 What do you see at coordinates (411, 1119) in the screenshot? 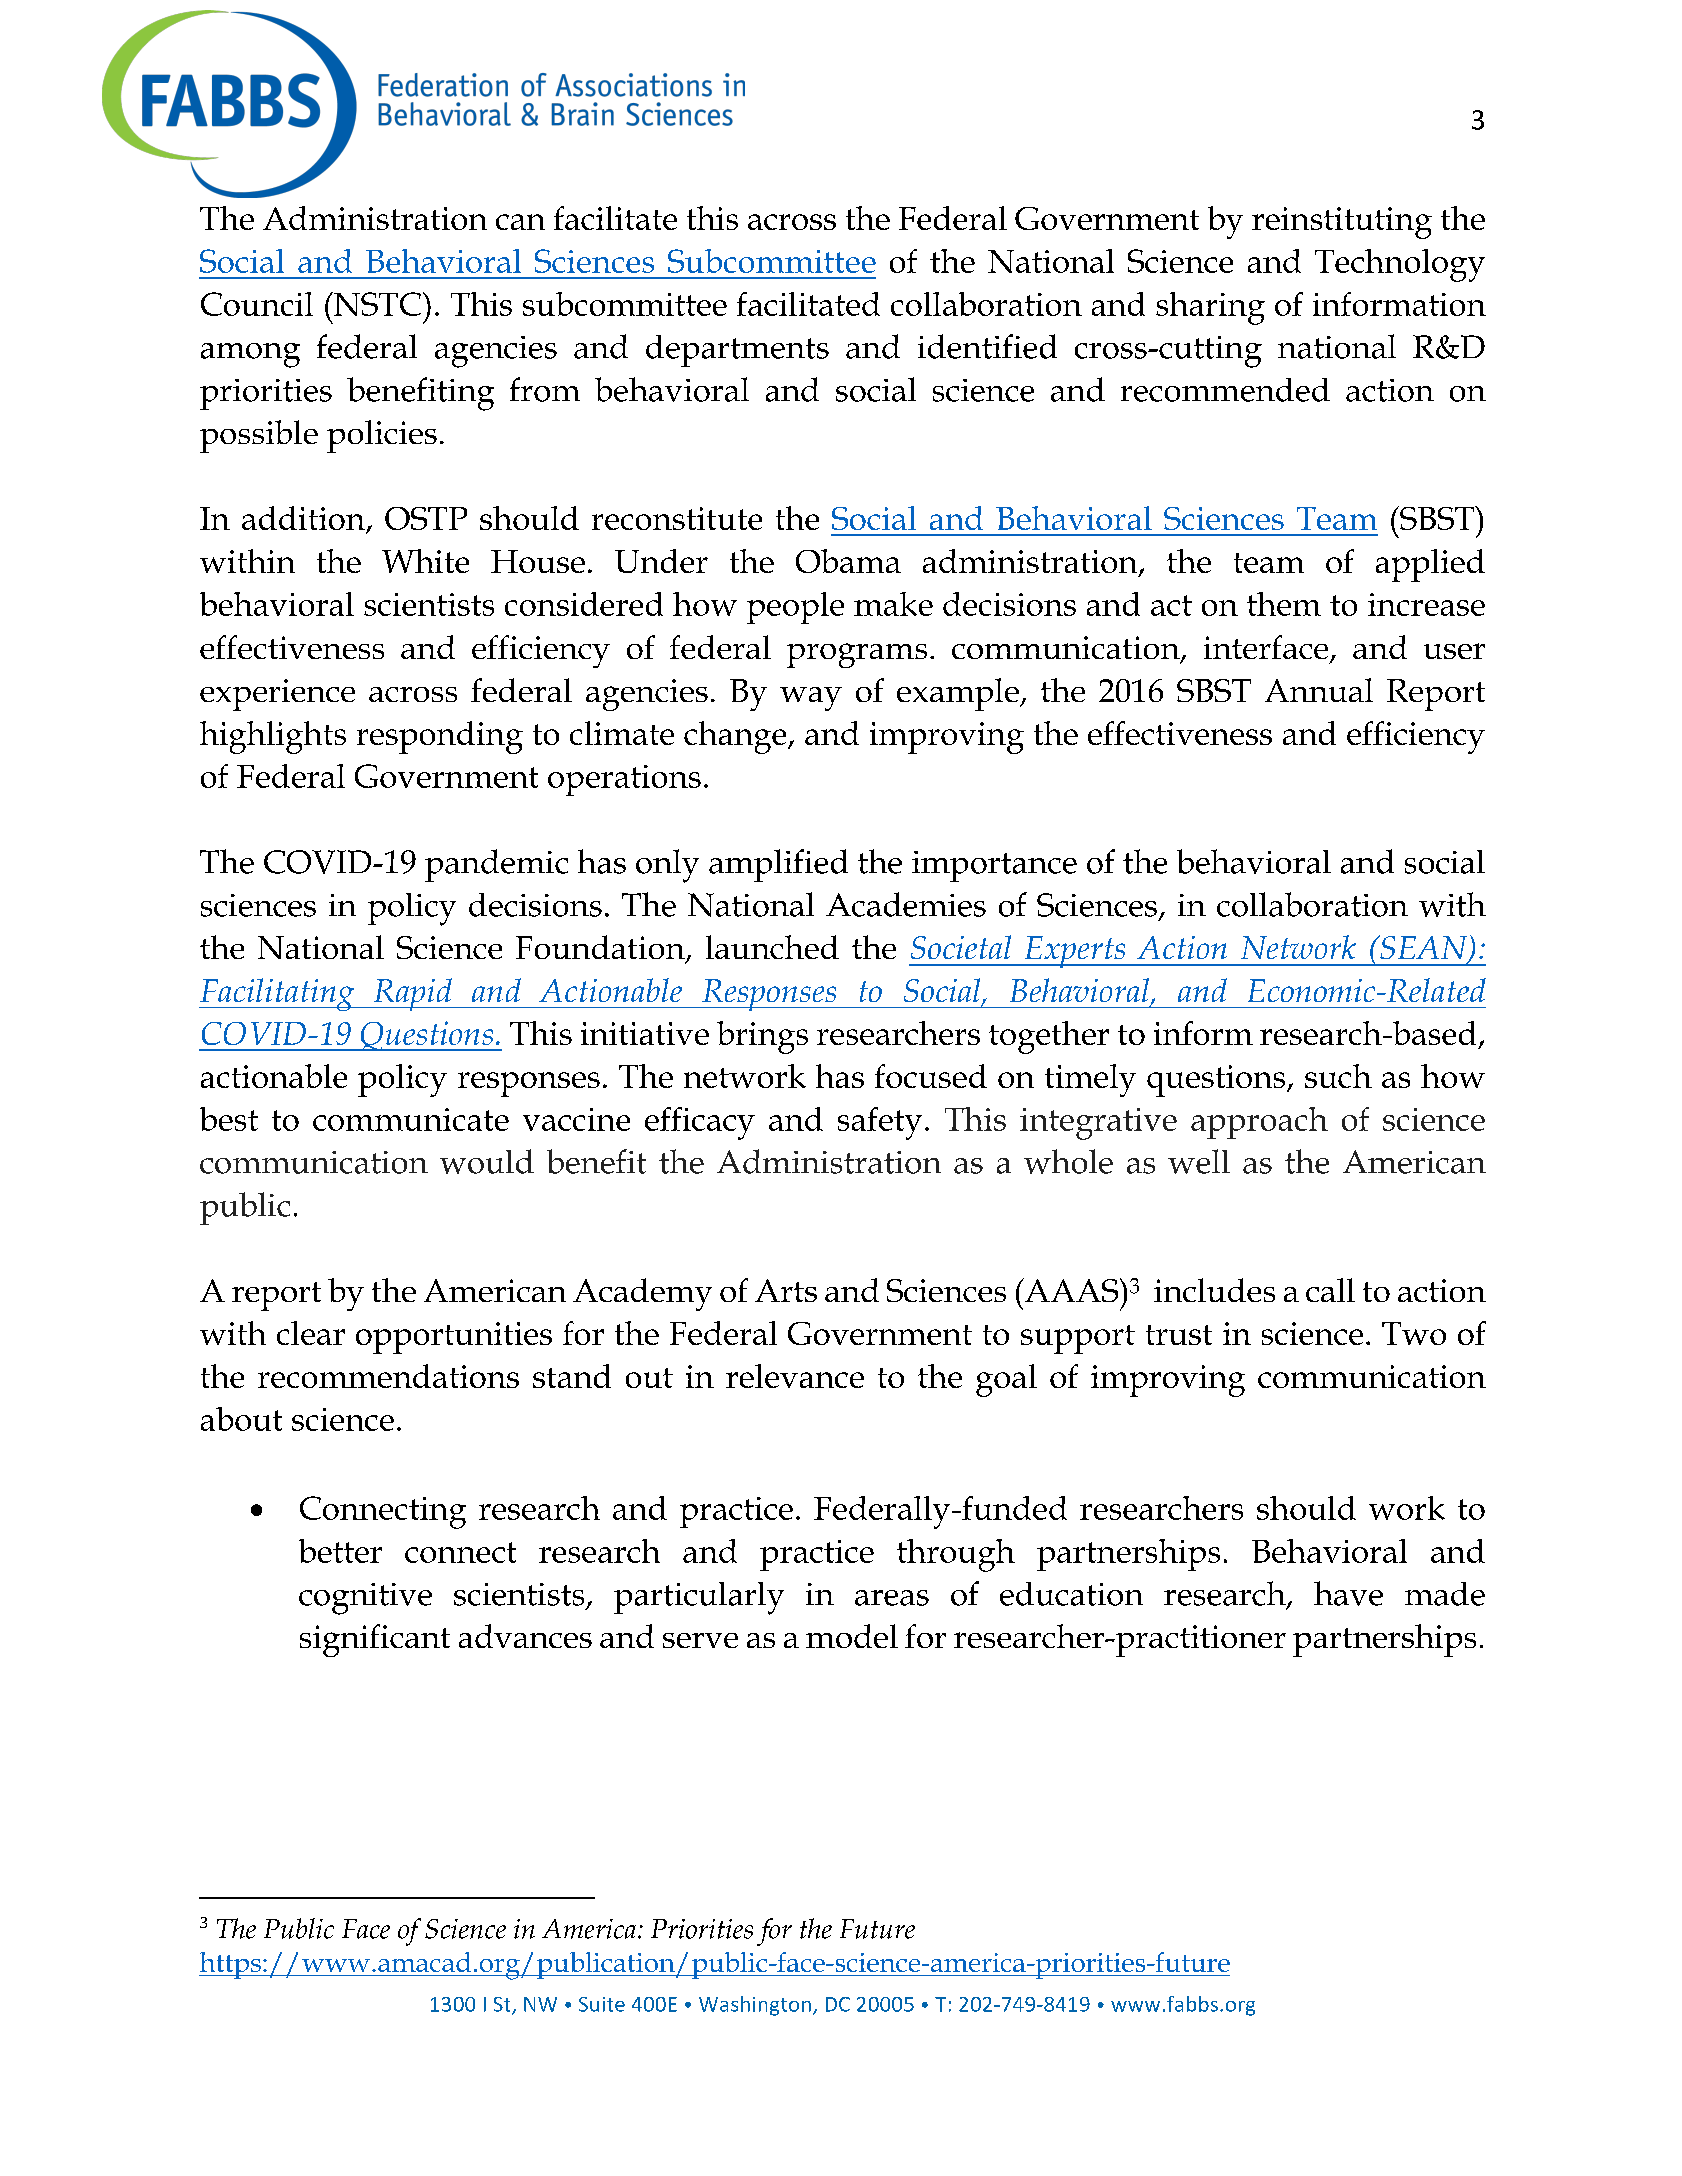
I see `communicate` at bounding box center [411, 1119].
